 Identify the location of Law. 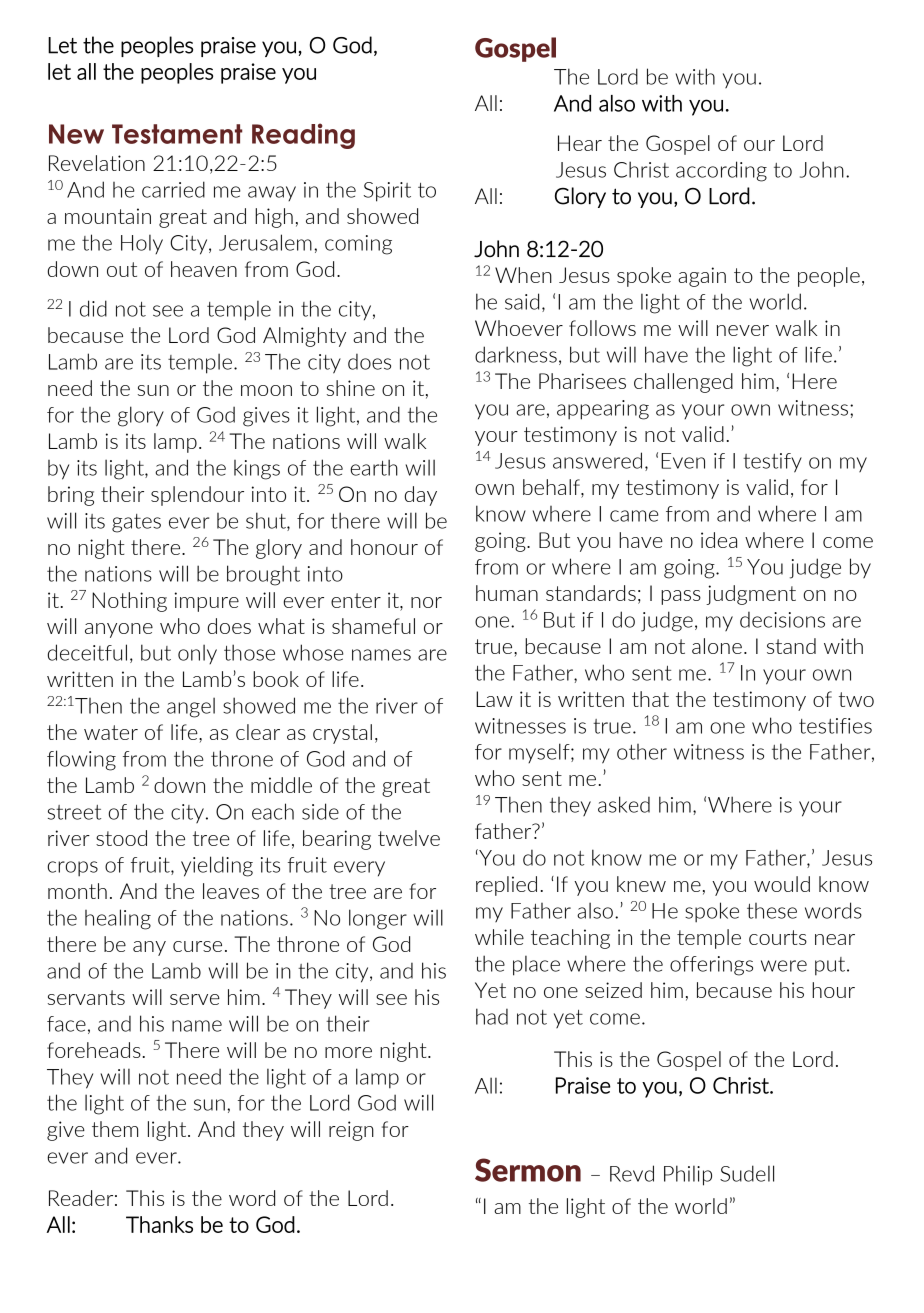
(494, 699).
